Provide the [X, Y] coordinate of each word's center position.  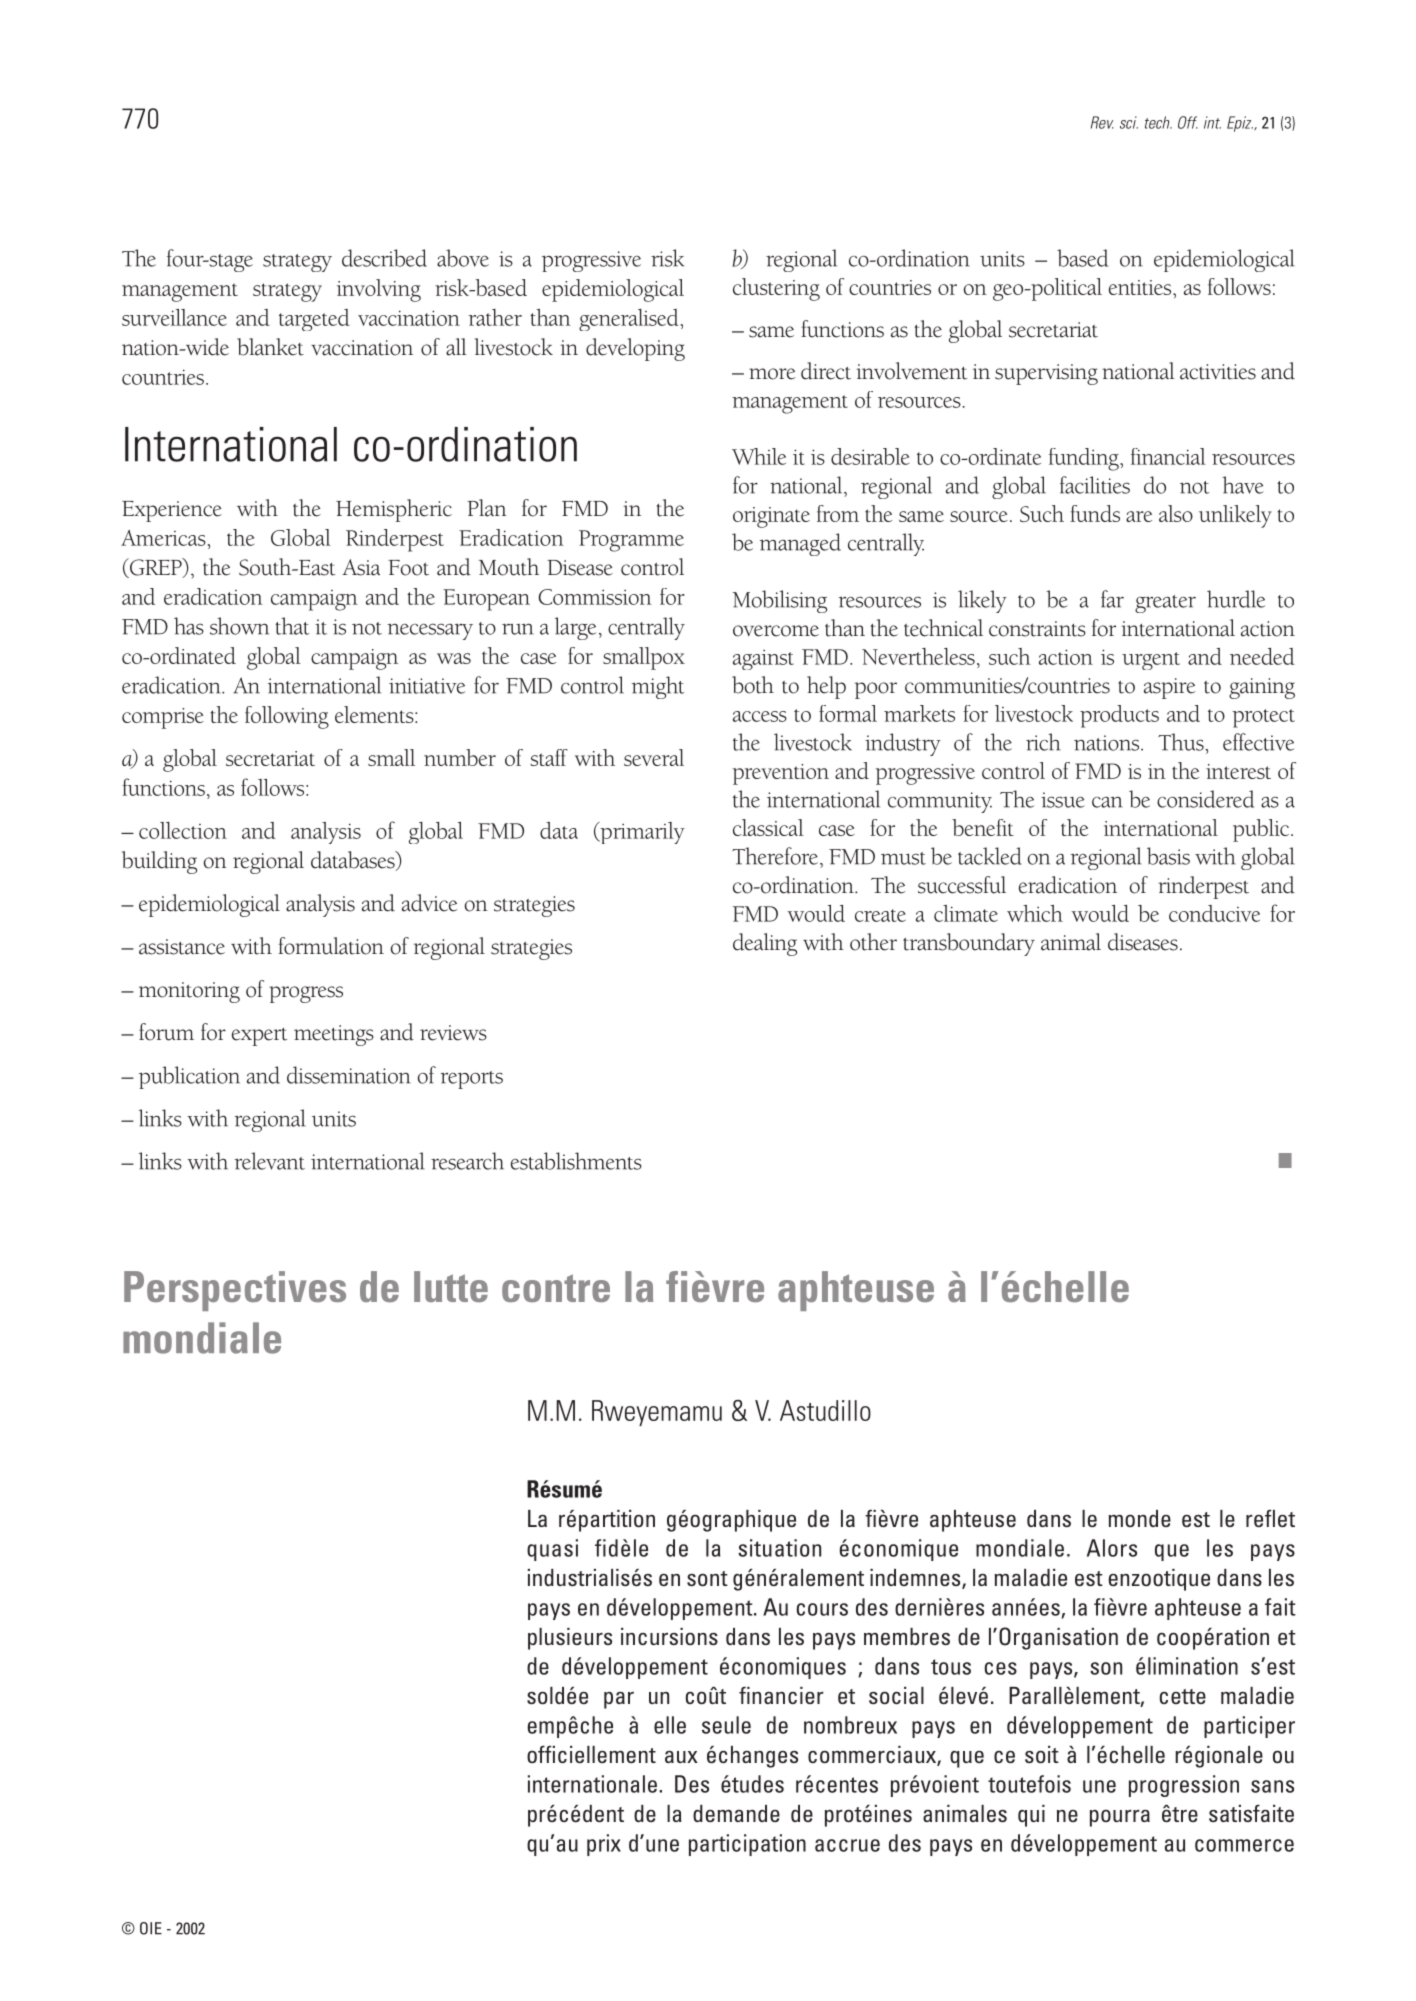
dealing [765, 944]
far [1112, 599]
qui [1031, 1816]
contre [556, 1288]
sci [1129, 122]
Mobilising [780, 601]
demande [736, 1813]
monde [1139, 1518]
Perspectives [235, 1291]
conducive [1214, 913]
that [292, 626]
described [384, 258]
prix [604, 1845]
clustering [776, 289]
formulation [331, 946]
